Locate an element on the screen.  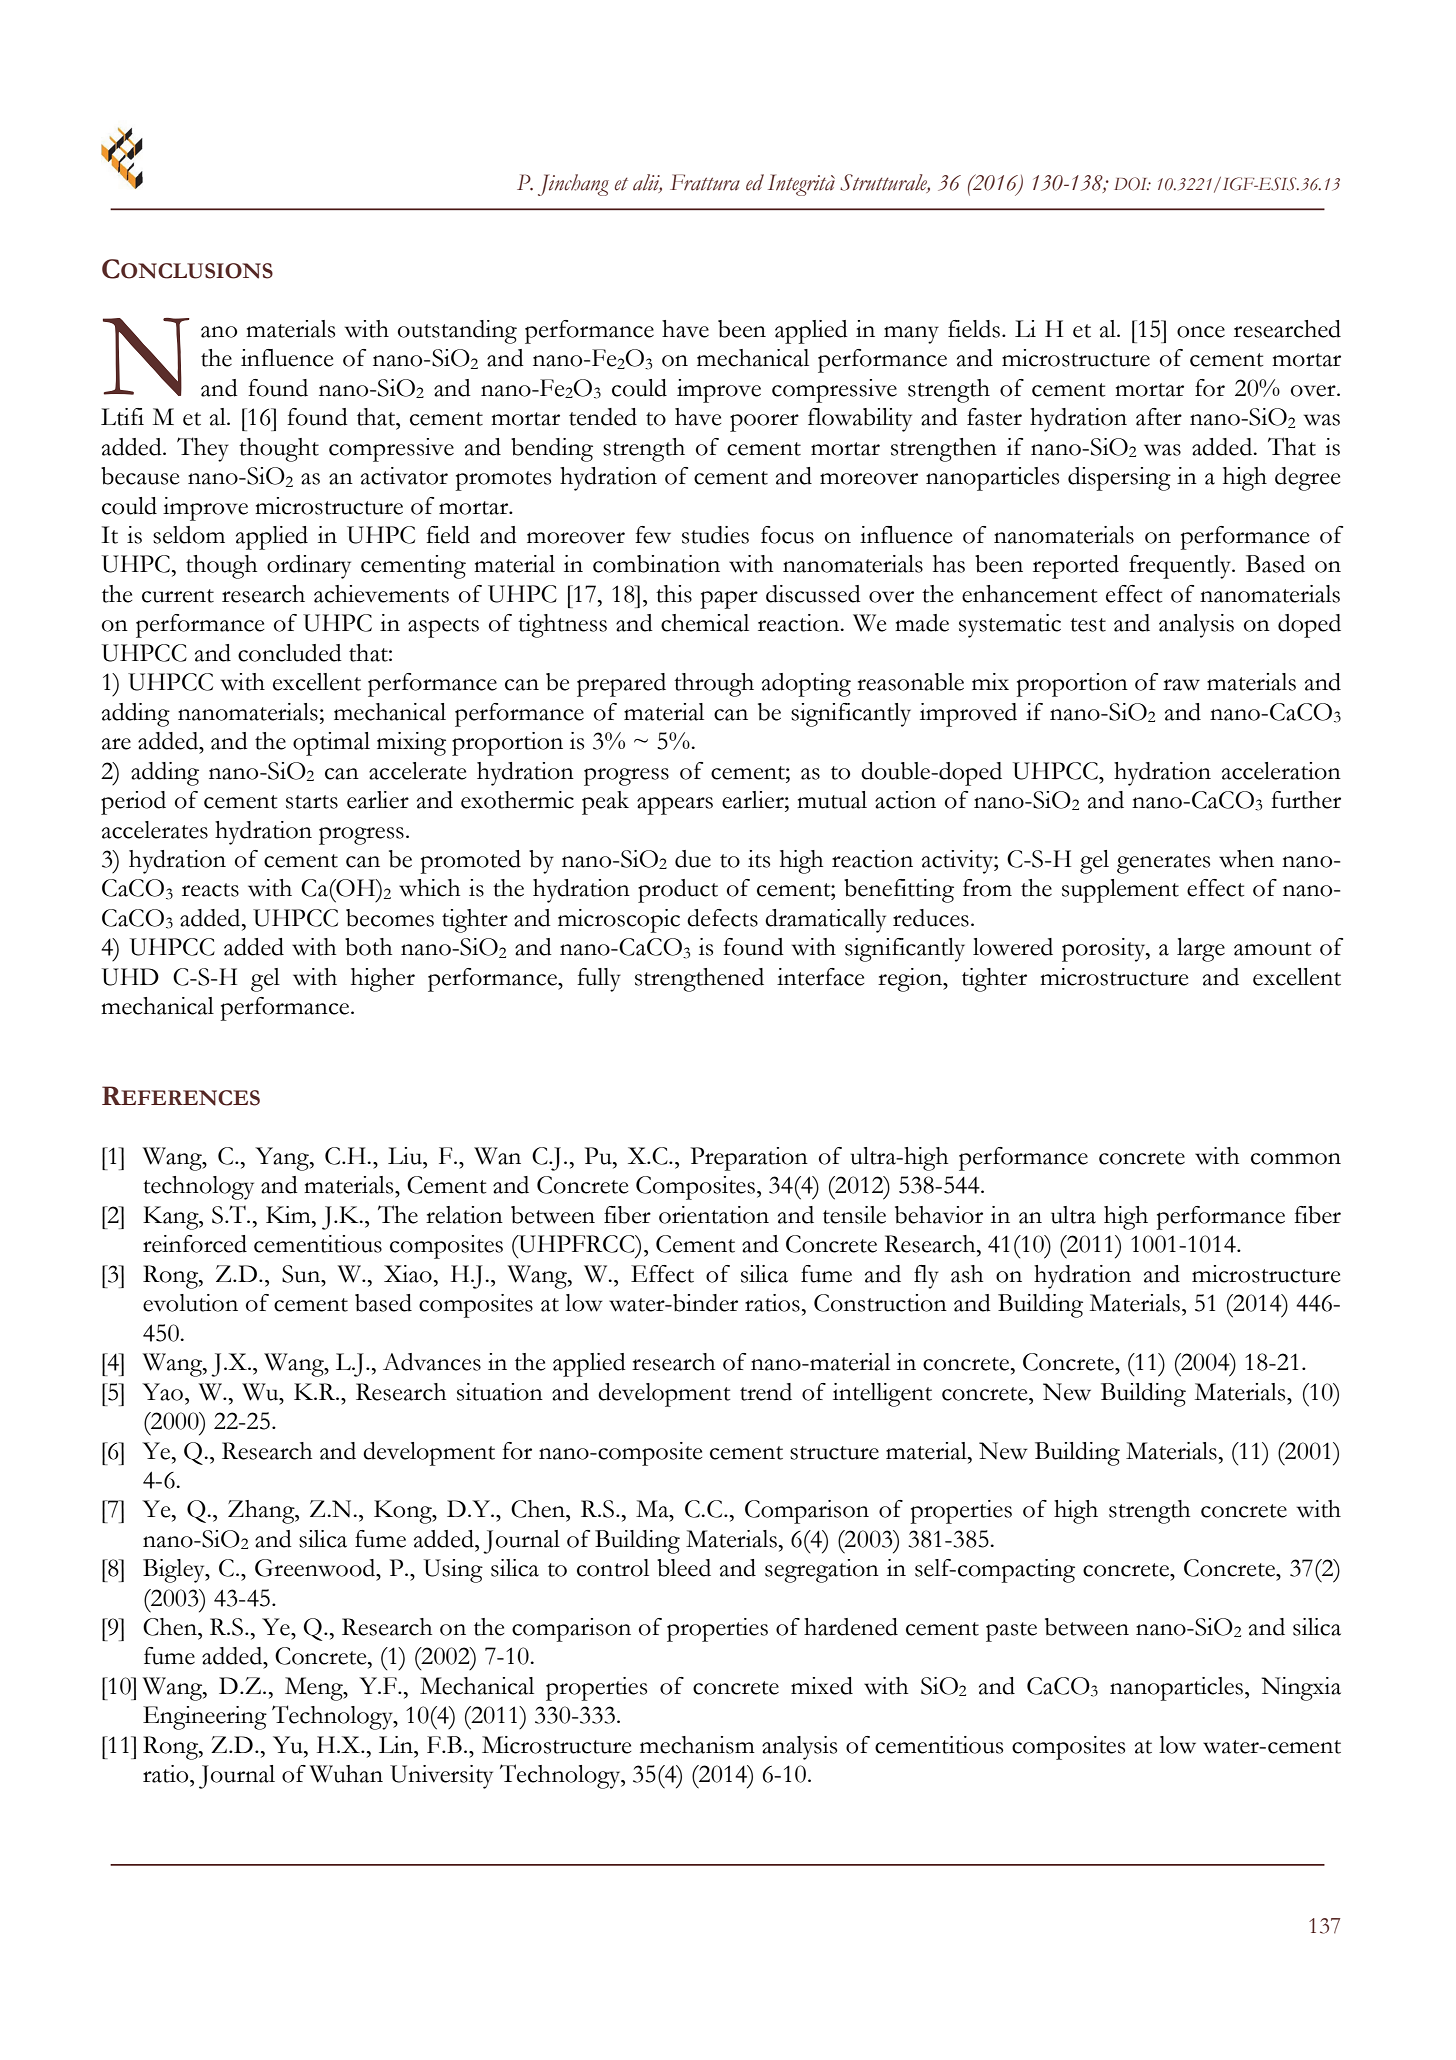
mechanism is located at coordinates (697, 1745).
